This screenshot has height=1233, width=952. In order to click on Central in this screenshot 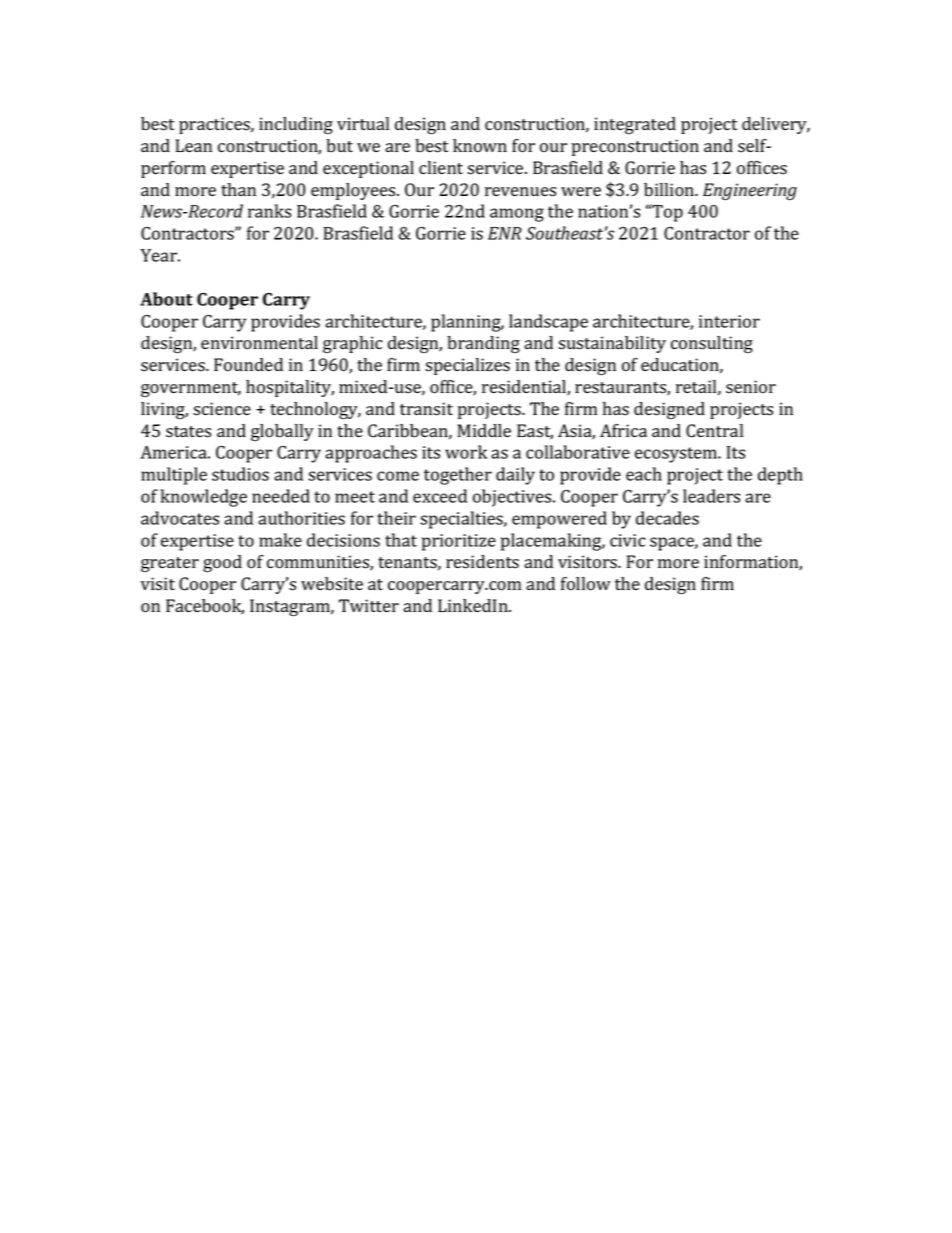, I will do `click(714, 431)`.
